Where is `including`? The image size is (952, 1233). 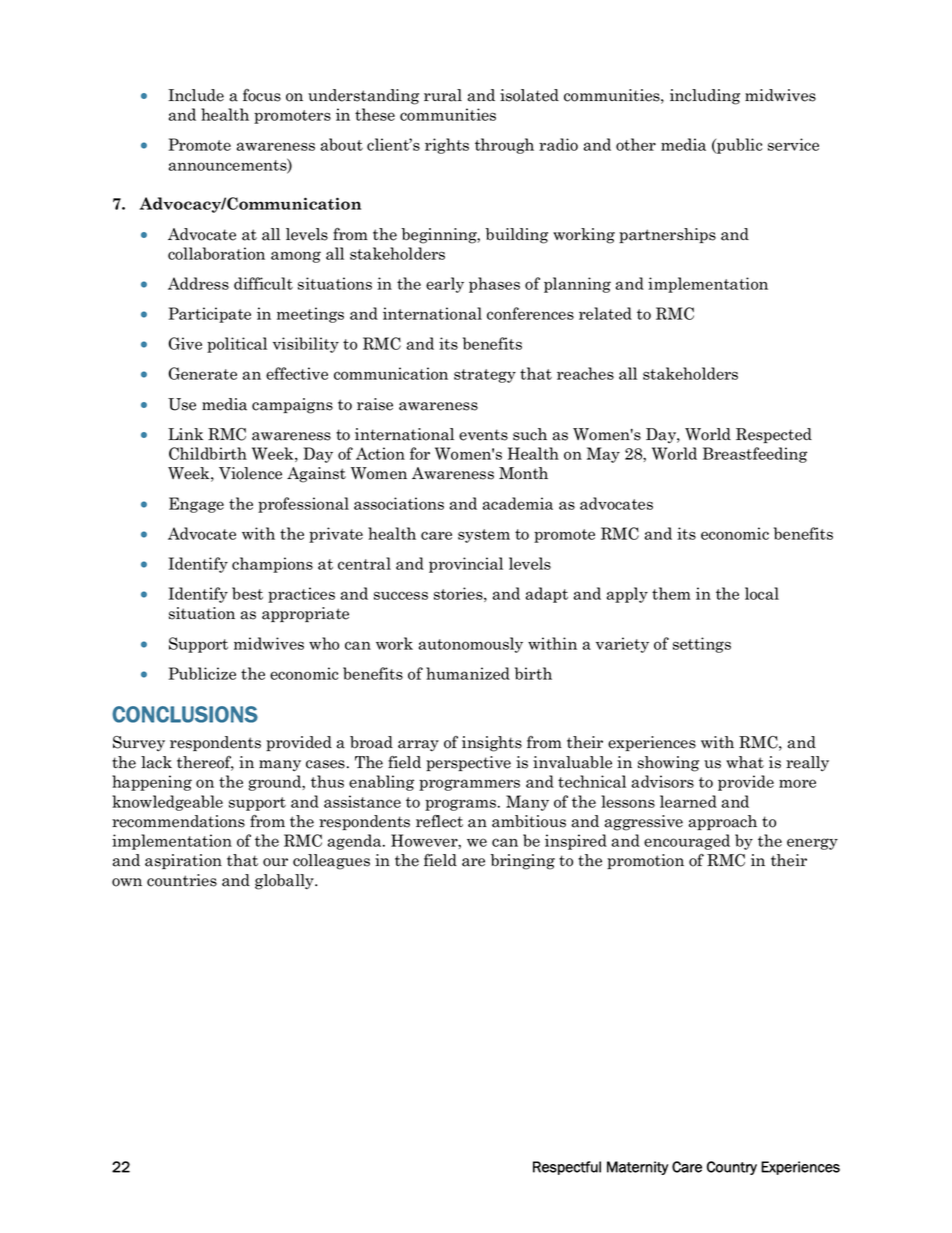
including is located at coordinates (705, 97).
